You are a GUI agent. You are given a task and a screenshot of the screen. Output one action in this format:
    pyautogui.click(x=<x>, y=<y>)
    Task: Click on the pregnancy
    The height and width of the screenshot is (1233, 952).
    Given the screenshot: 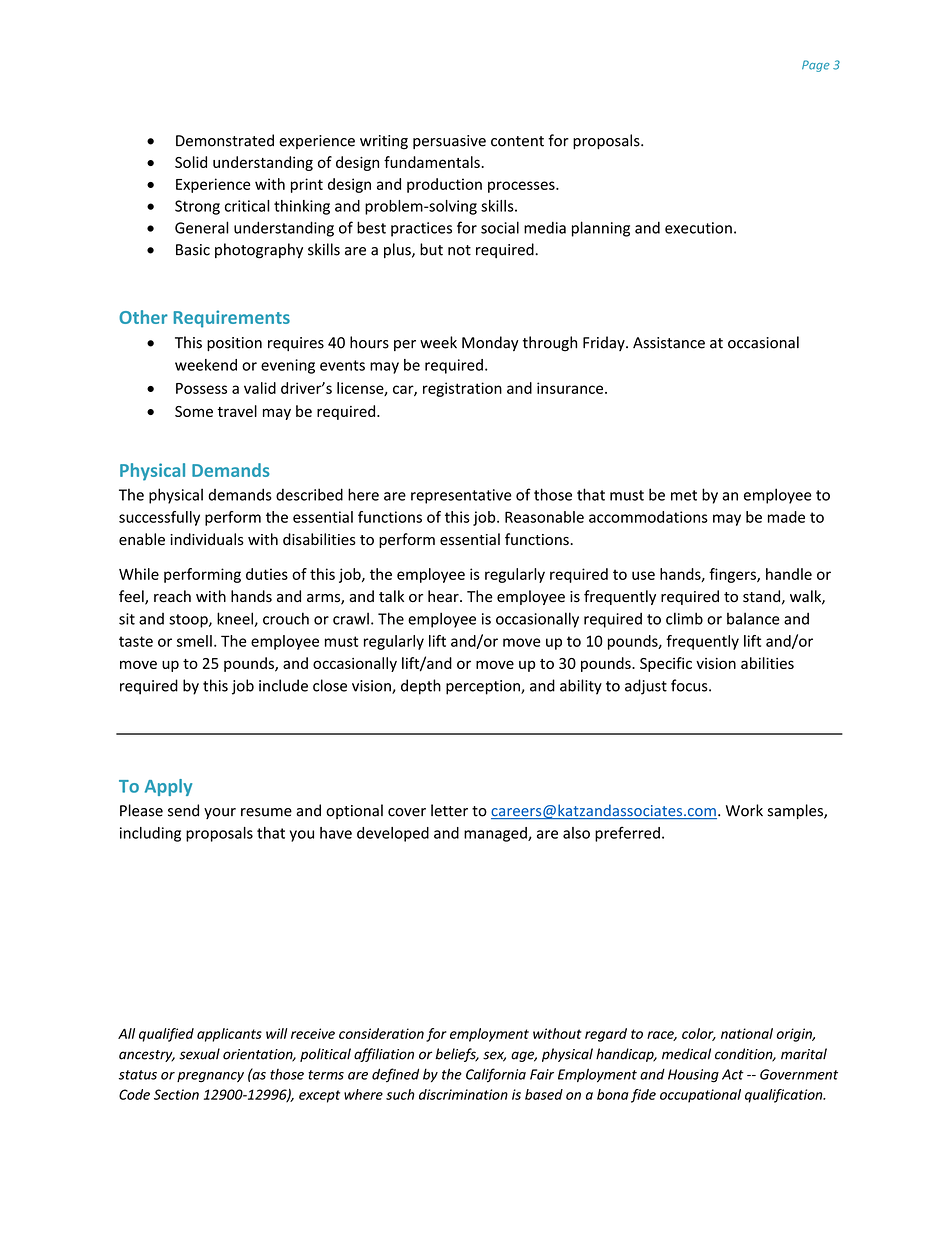 What is the action you would take?
    pyautogui.click(x=210, y=1077)
